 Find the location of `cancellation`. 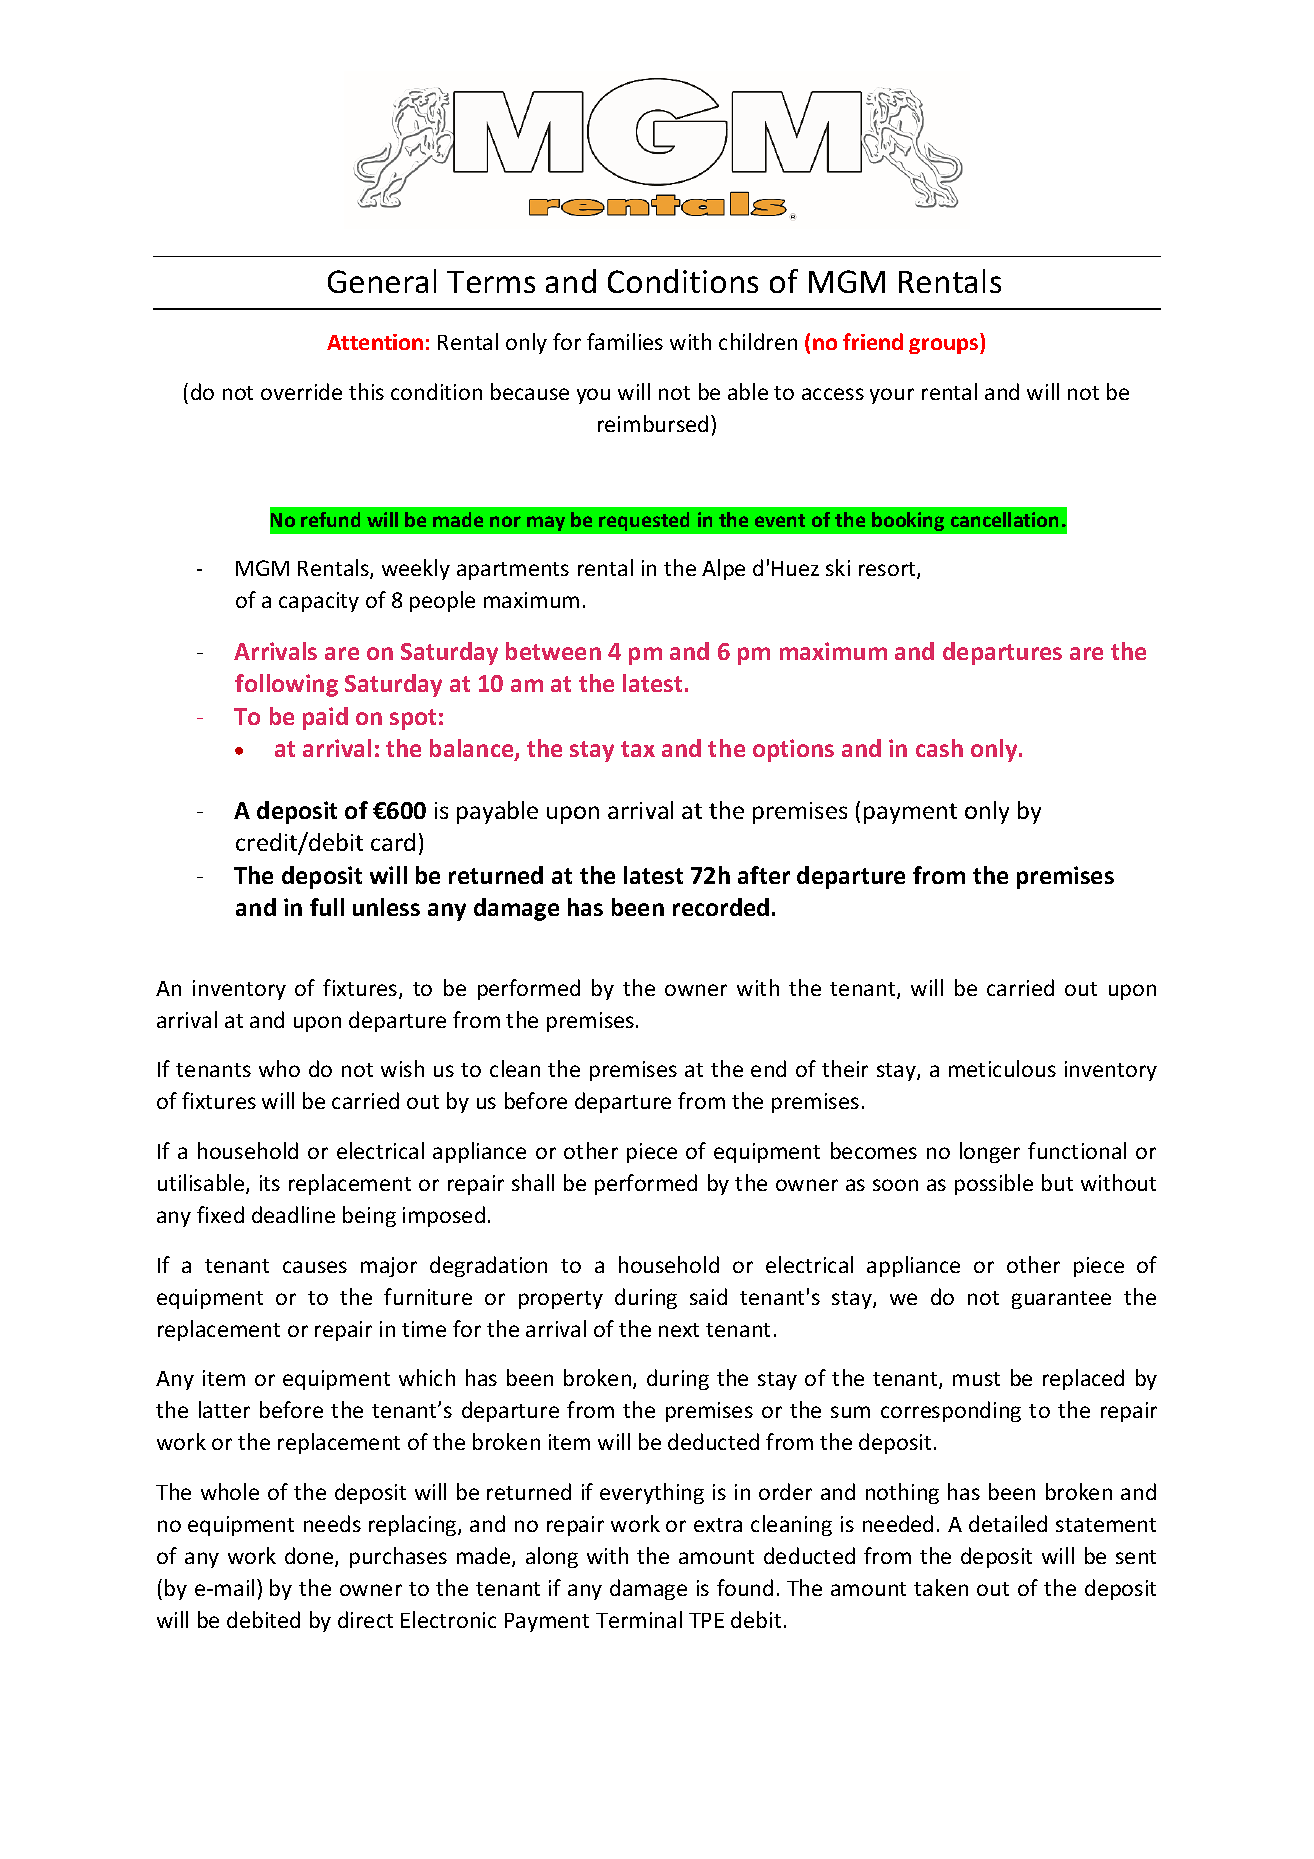

cancellation is located at coordinates (1004, 519).
